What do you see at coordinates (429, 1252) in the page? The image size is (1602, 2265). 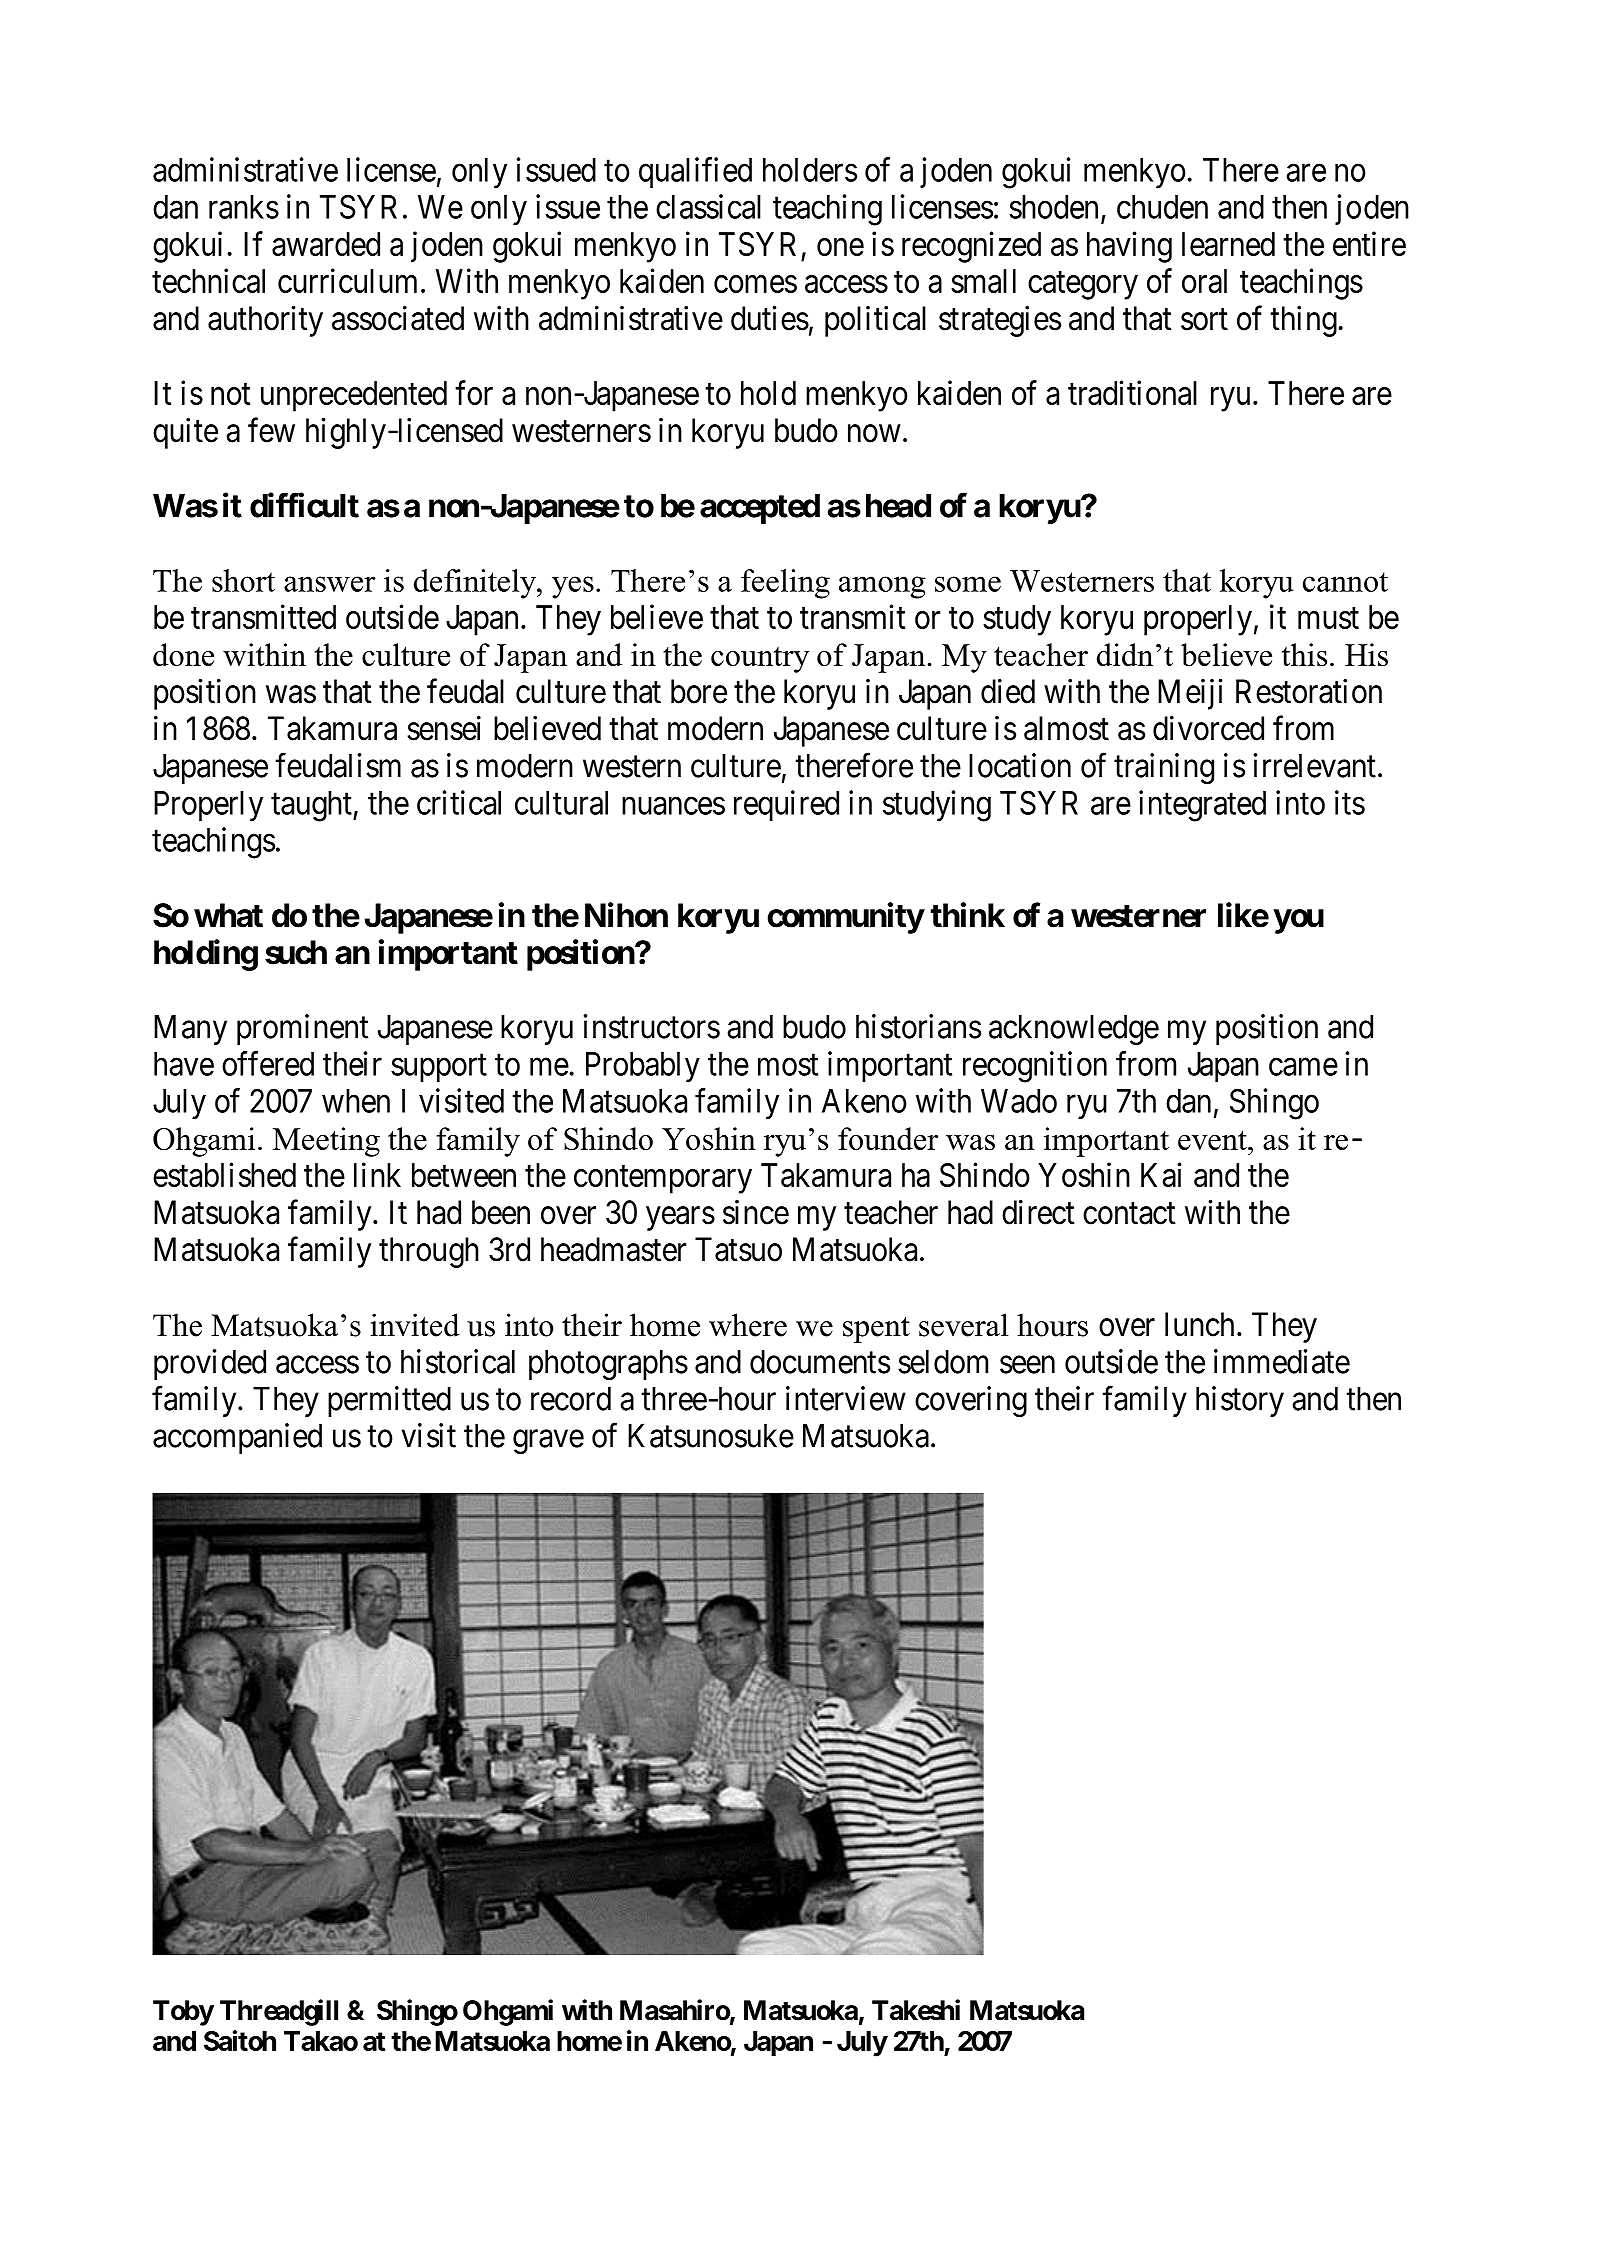 I see `through` at bounding box center [429, 1252].
